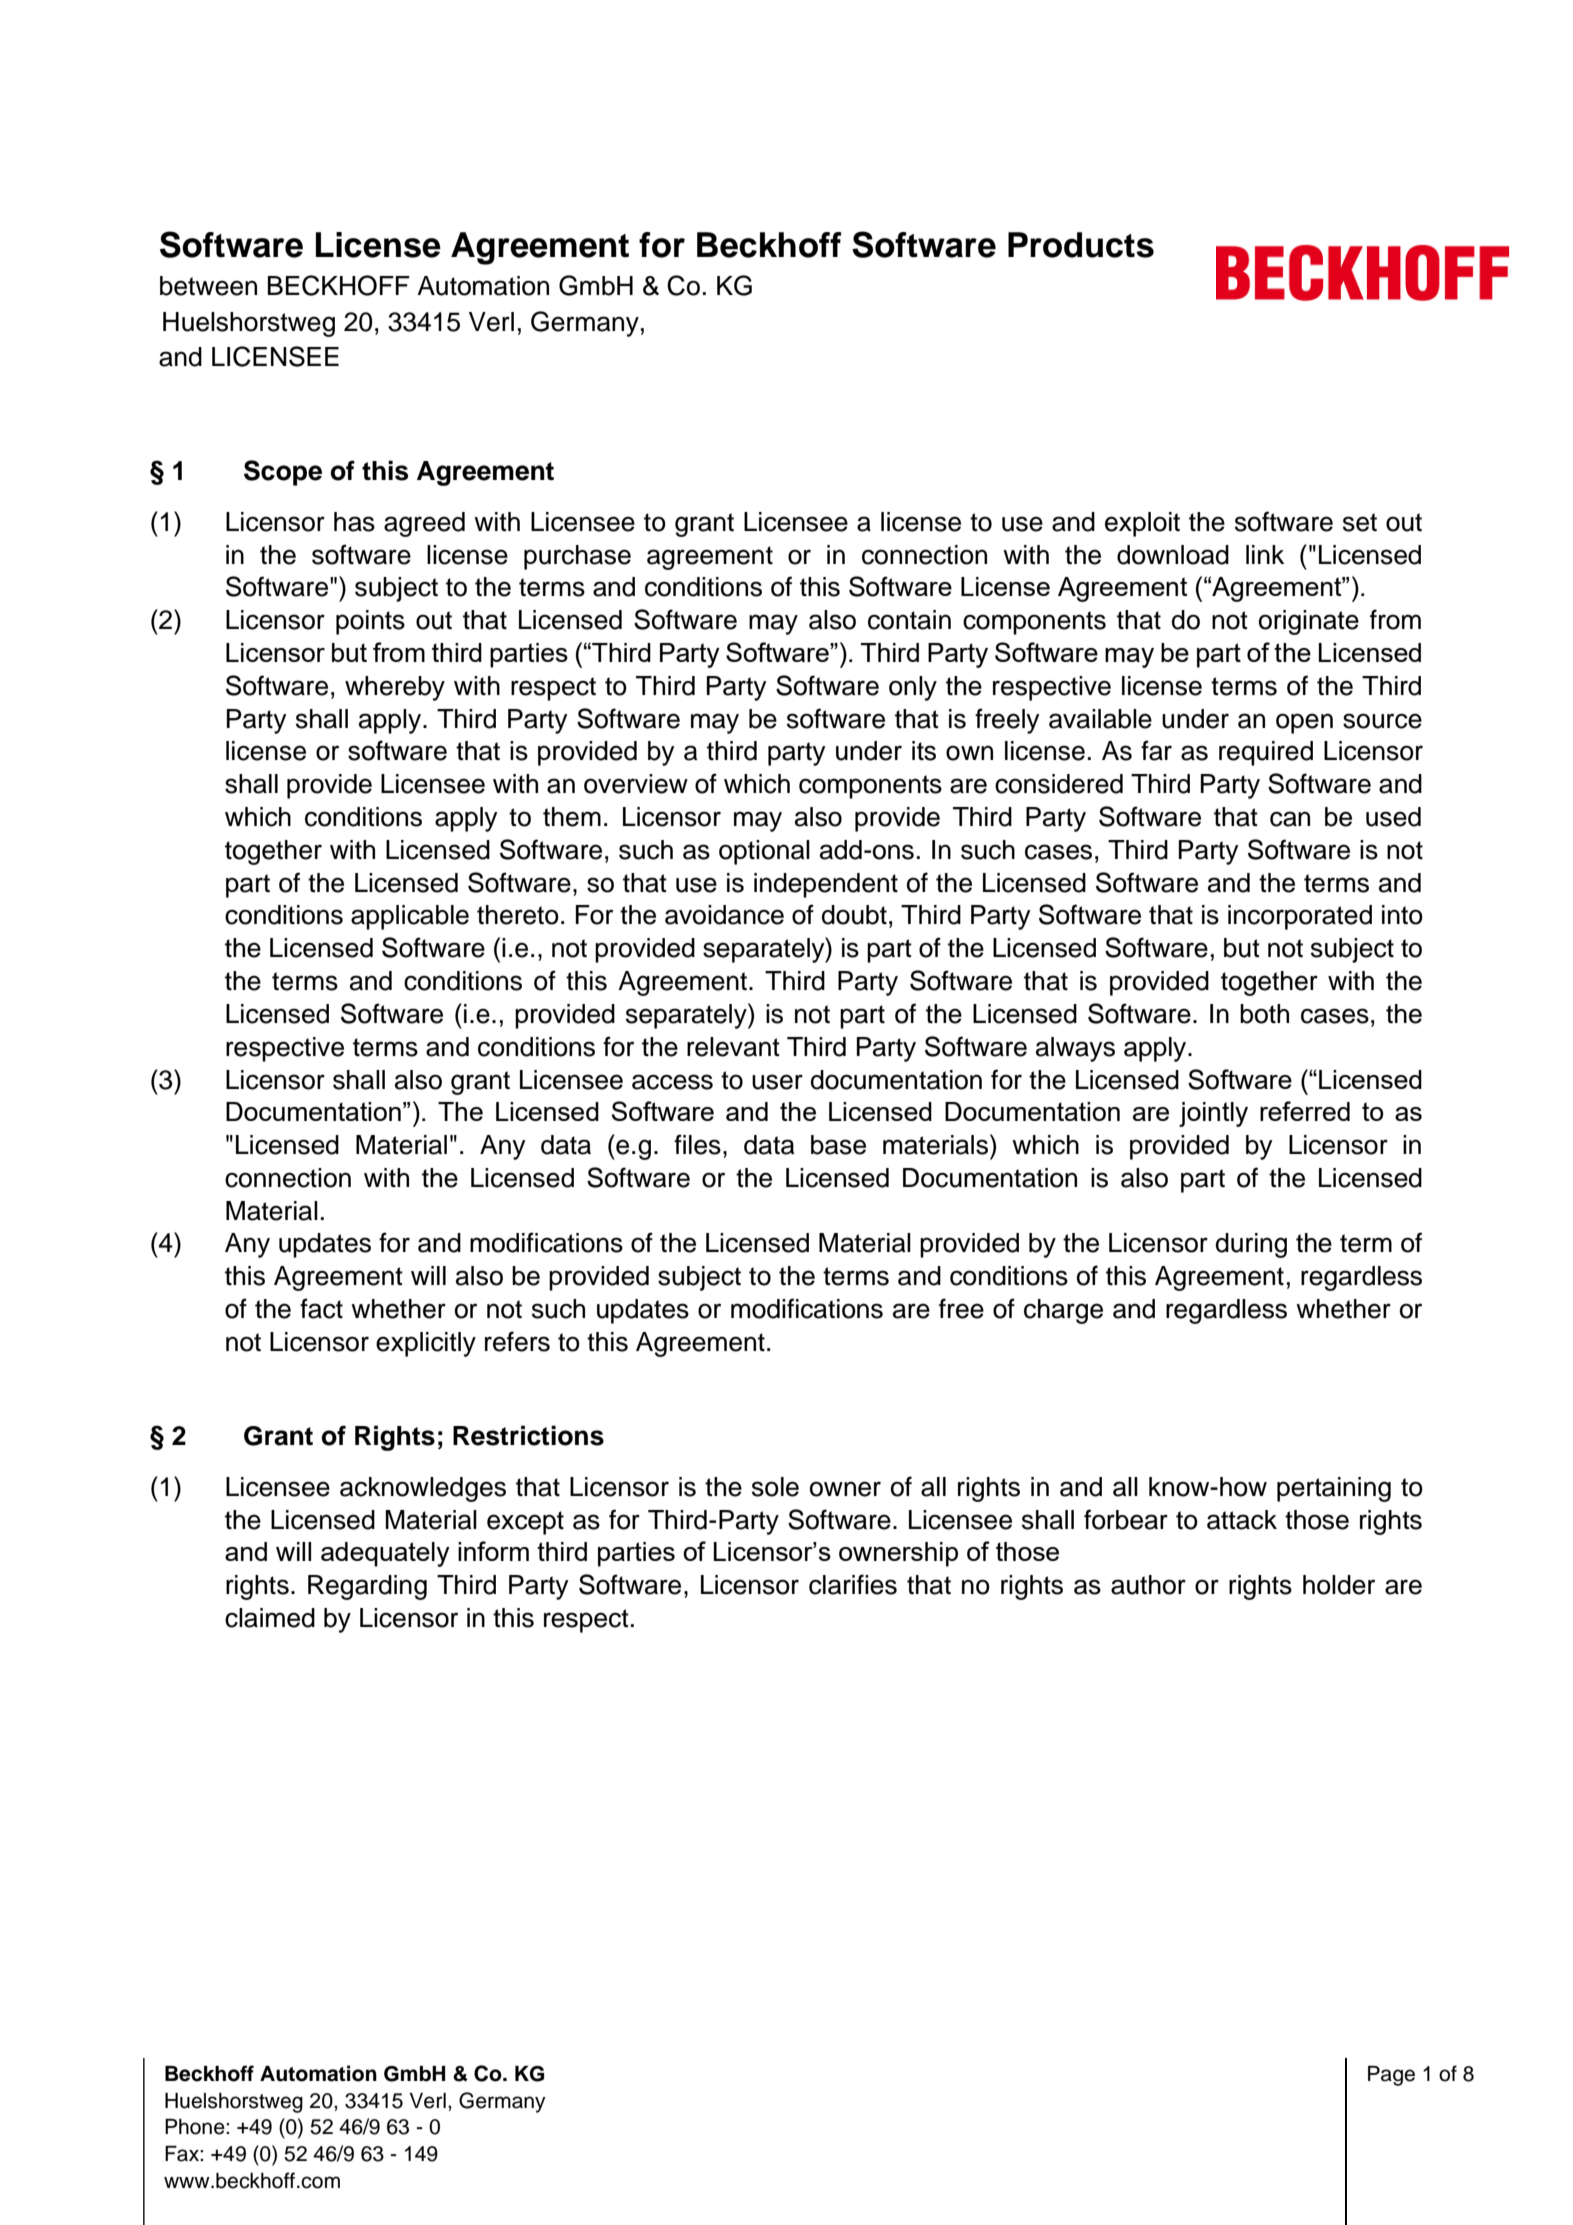 This screenshot has height=2225, width=1573. What do you see at coordinates (1081, 245) in the screenshot?
I see `Products` at bounding box center [1081, 245].
